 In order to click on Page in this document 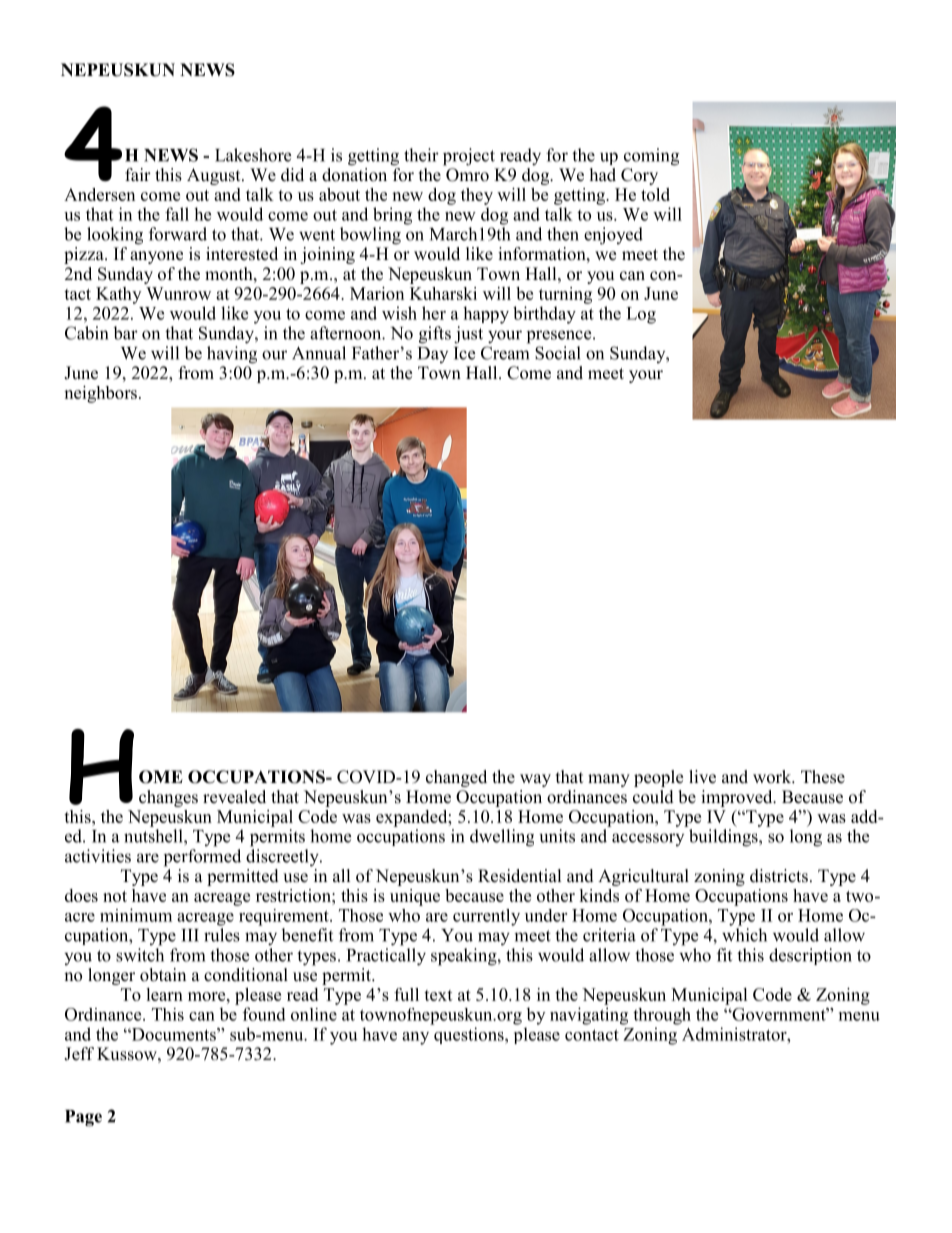, I will do `click(83, 1118)`.
